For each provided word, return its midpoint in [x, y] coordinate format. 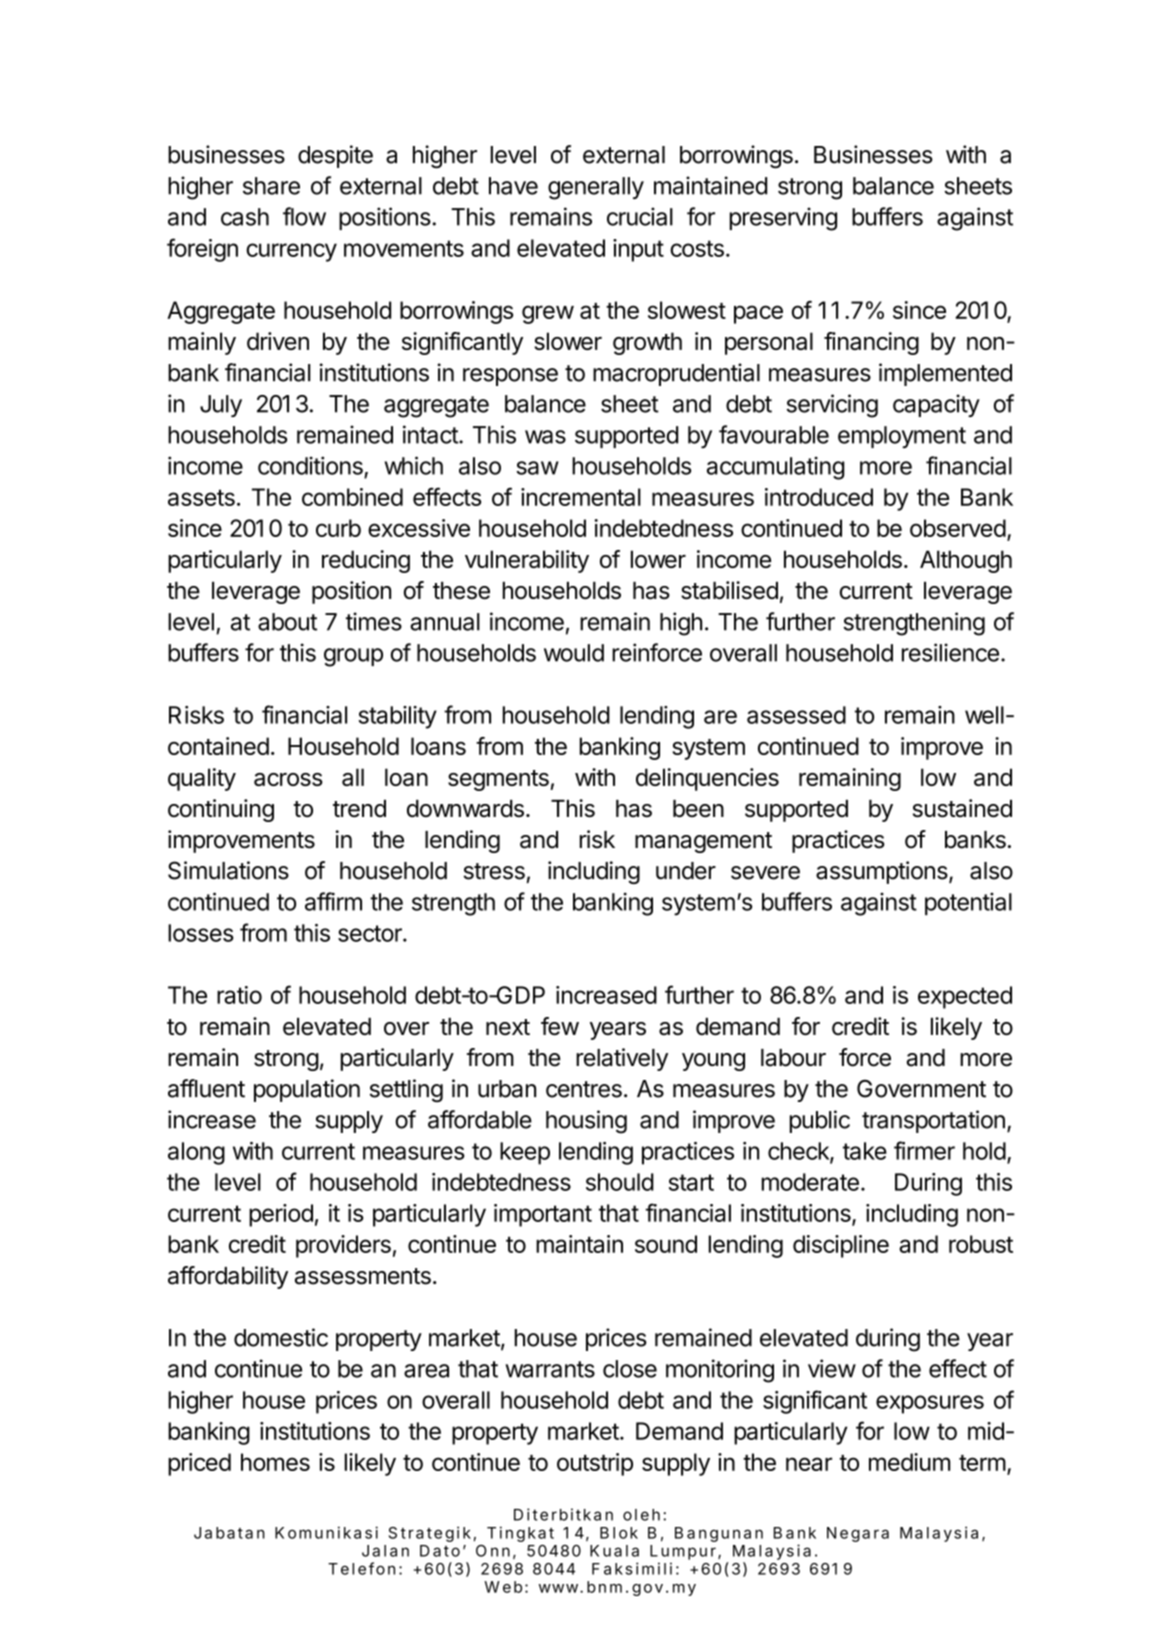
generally [596, 188]
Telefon [361, 1568]
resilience [950, 652]
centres [584, 1089]
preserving [783, 219]
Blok [619, 1533]
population [307, 1090]
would [574, 653]
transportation [933, 1121]
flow [304, 216]
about [287, 622]
